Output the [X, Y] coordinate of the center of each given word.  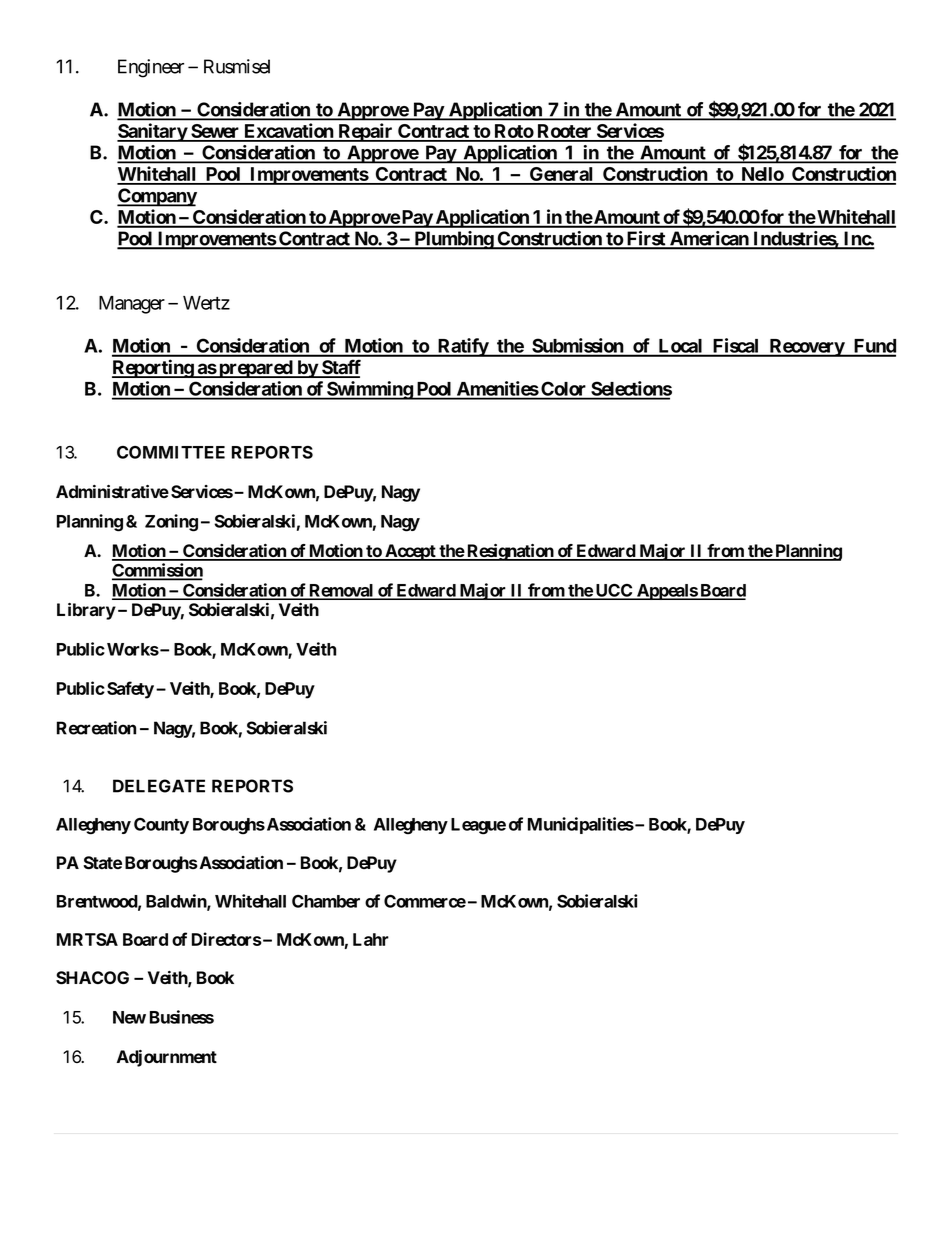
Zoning [171, 523]
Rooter [564, 132]
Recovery [806, 348]
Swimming [369, 390]
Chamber [326, 901]
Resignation [510, 552]
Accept [410, 552]
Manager [132, 305]
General [562, 175]
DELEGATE [159, 786]
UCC [614, 591]
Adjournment [167, 1058]
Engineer [151, 68]
